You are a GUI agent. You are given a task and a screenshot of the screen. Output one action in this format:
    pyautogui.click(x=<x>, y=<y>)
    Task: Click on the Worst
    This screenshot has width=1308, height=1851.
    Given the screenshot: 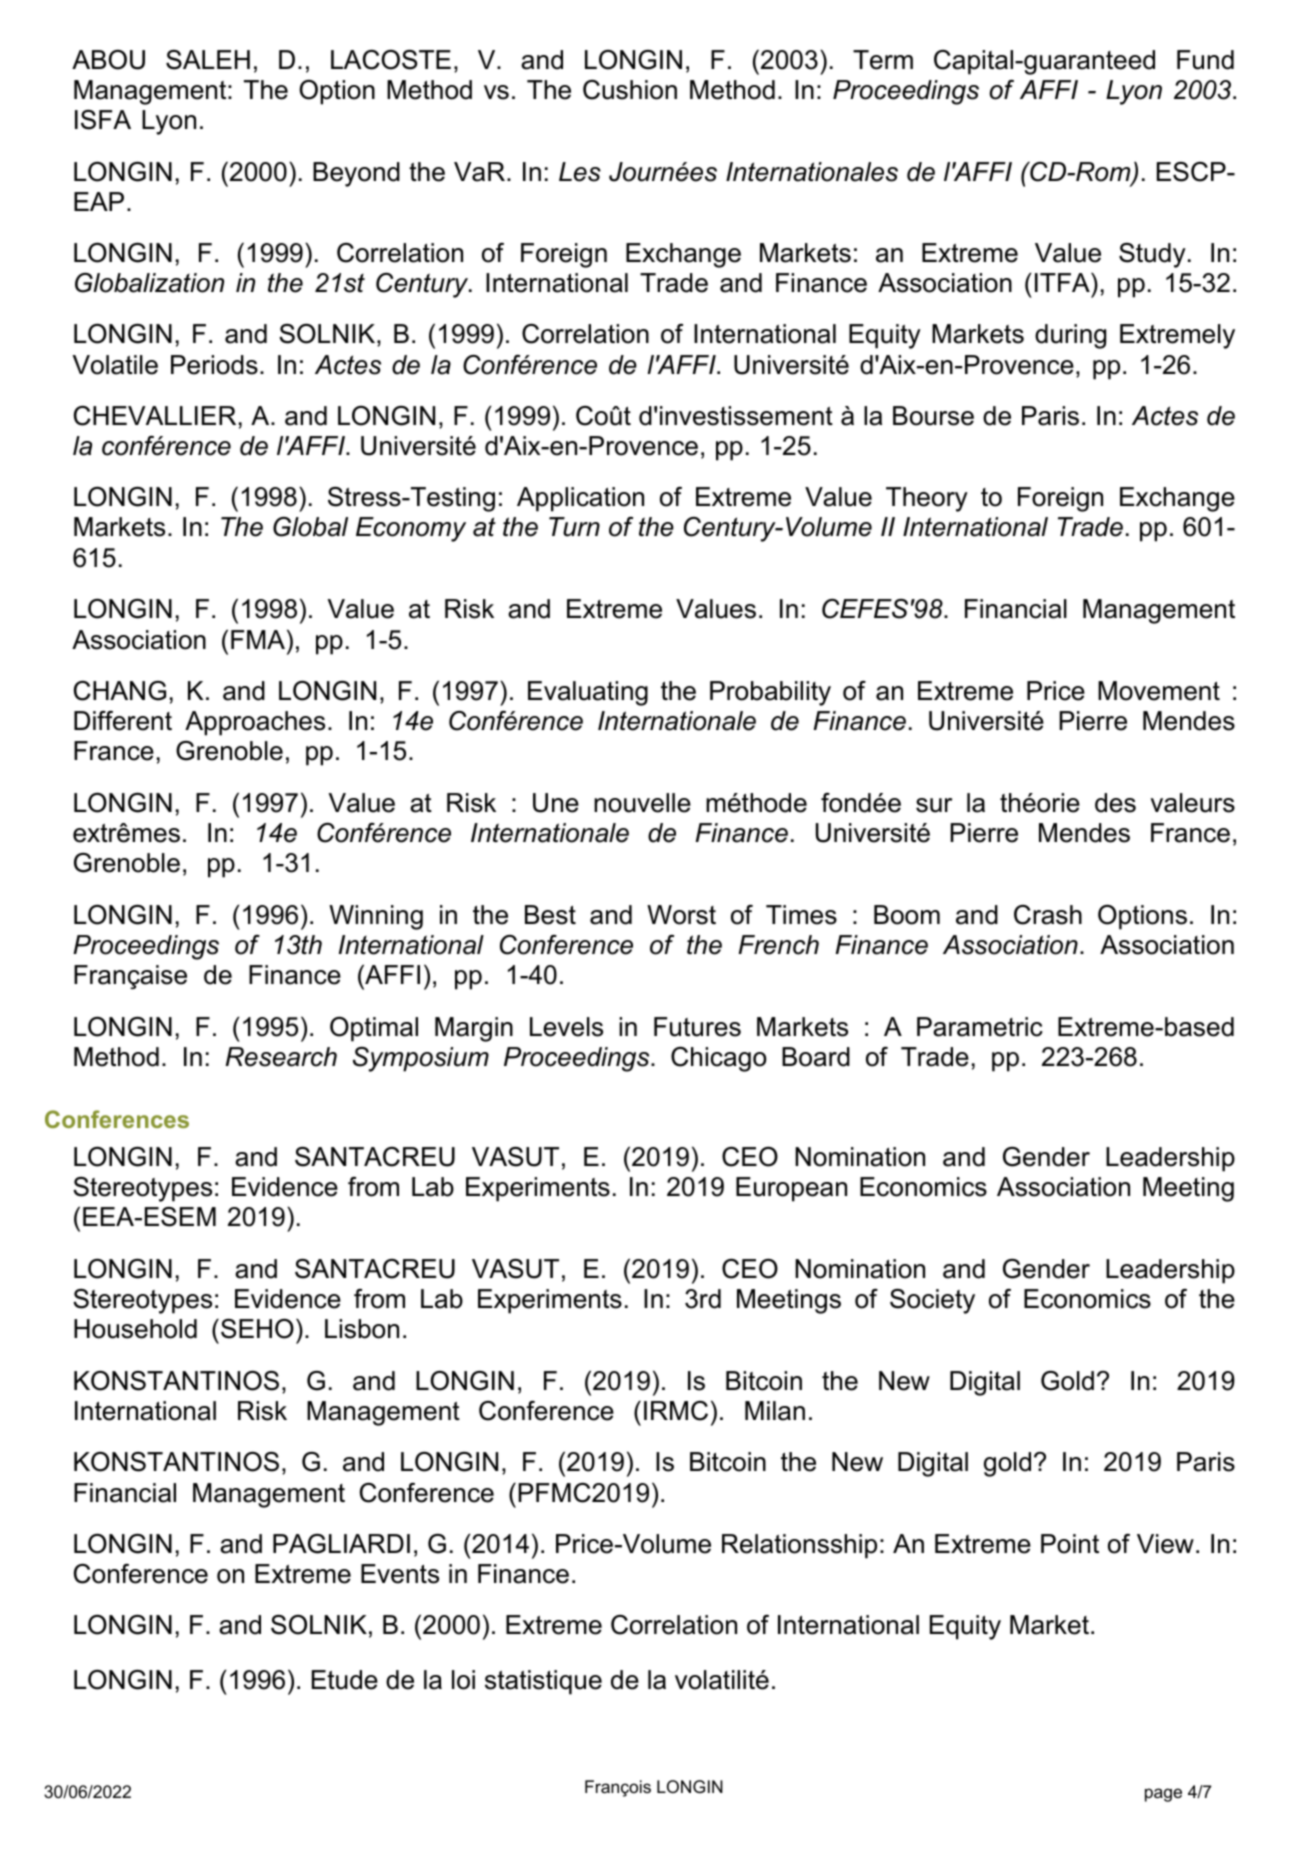 What is the action you would take?
    pyautogui.click(x=681, y=915)
